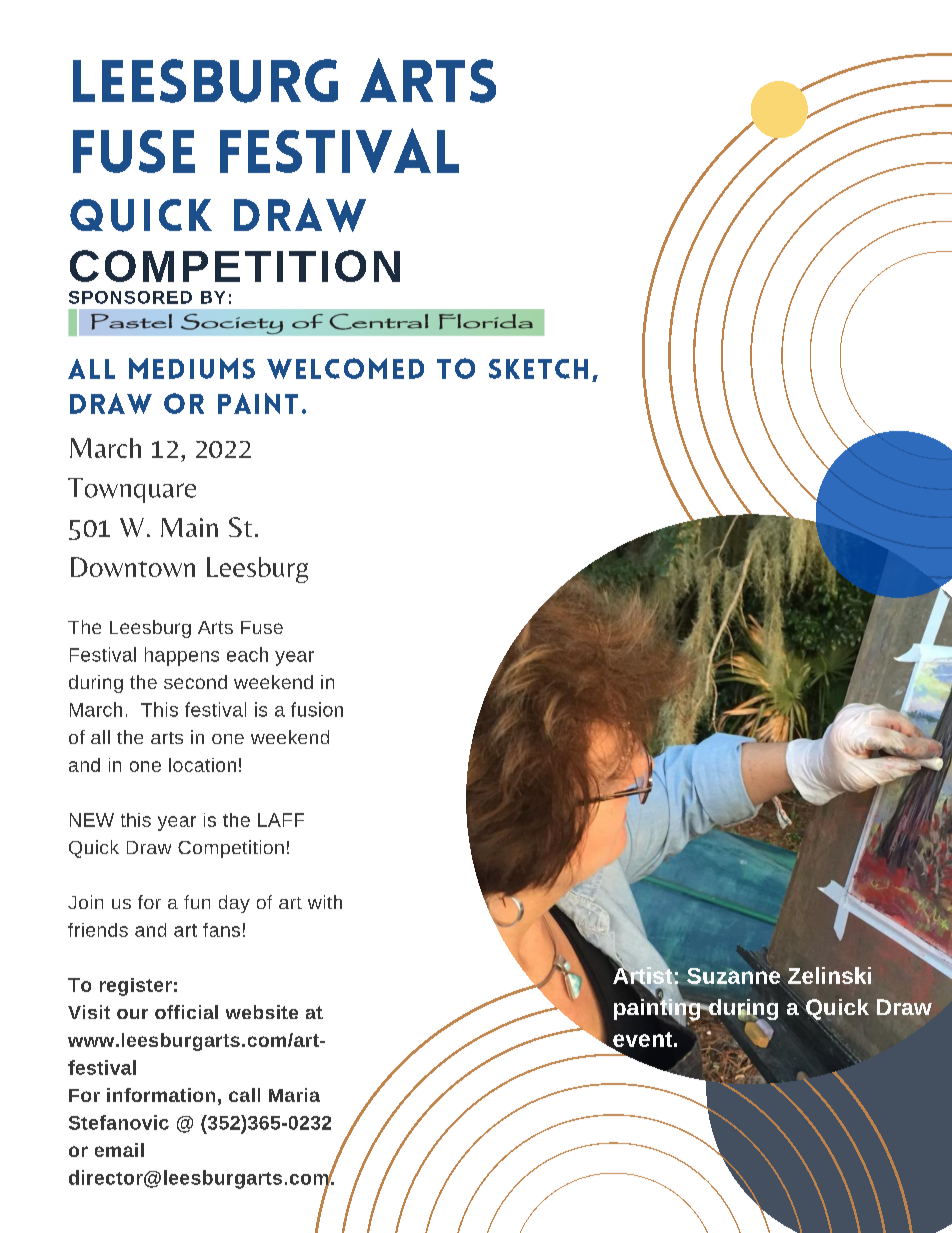 This screenshot has height=1233, width=952. I want to click on each, so click(247, 654).
